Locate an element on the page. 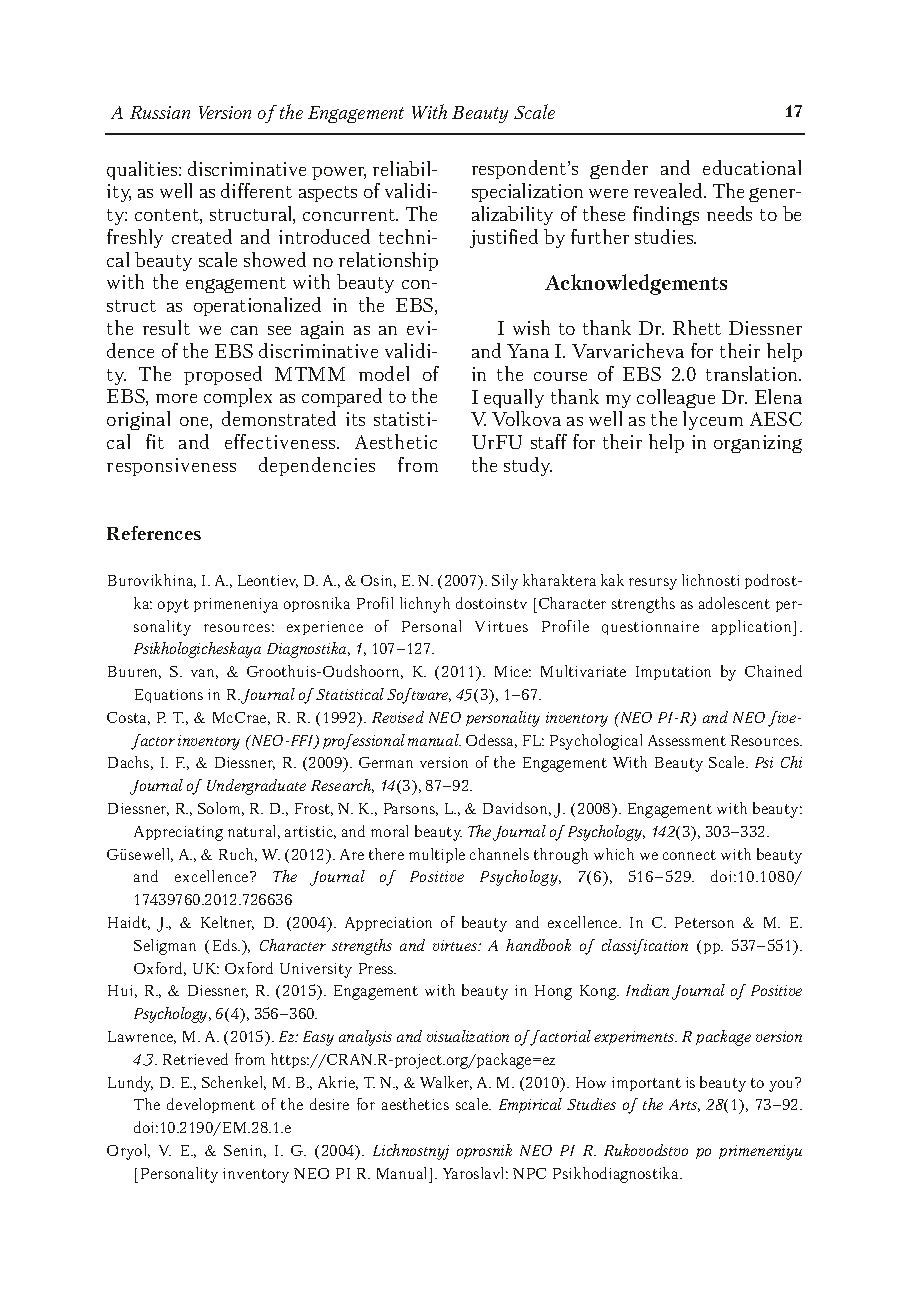 This image has height=1316, width=910. application is located at coordinates (753, 628).
